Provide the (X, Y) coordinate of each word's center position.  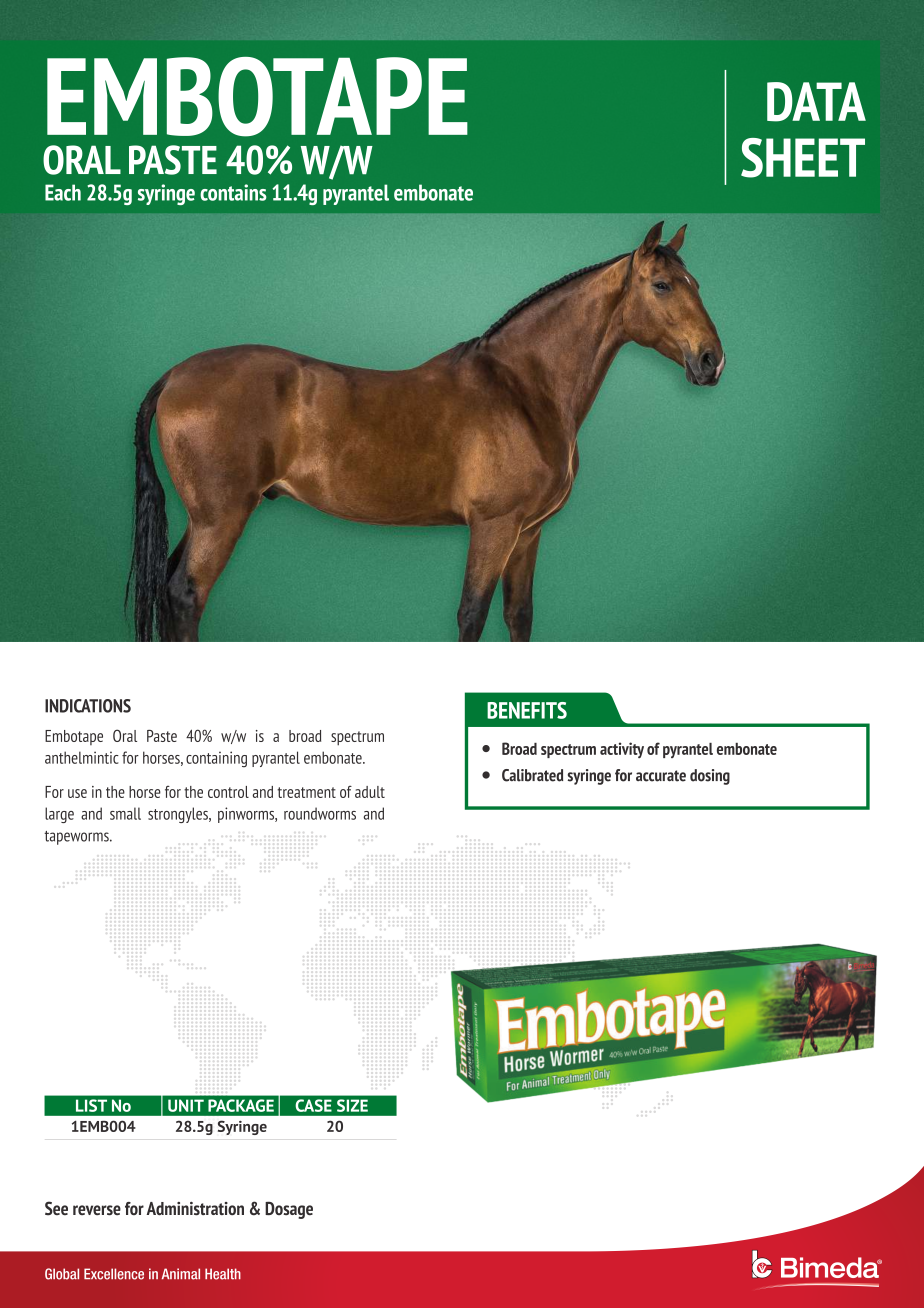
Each (63, 192)
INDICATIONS (88, 706)
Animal (181, 1274)
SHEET (803, 158)
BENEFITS (527, 710)
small (125, 813)
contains (233, 192)
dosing (710, 777)
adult (370, 792)
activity (622, 750)
